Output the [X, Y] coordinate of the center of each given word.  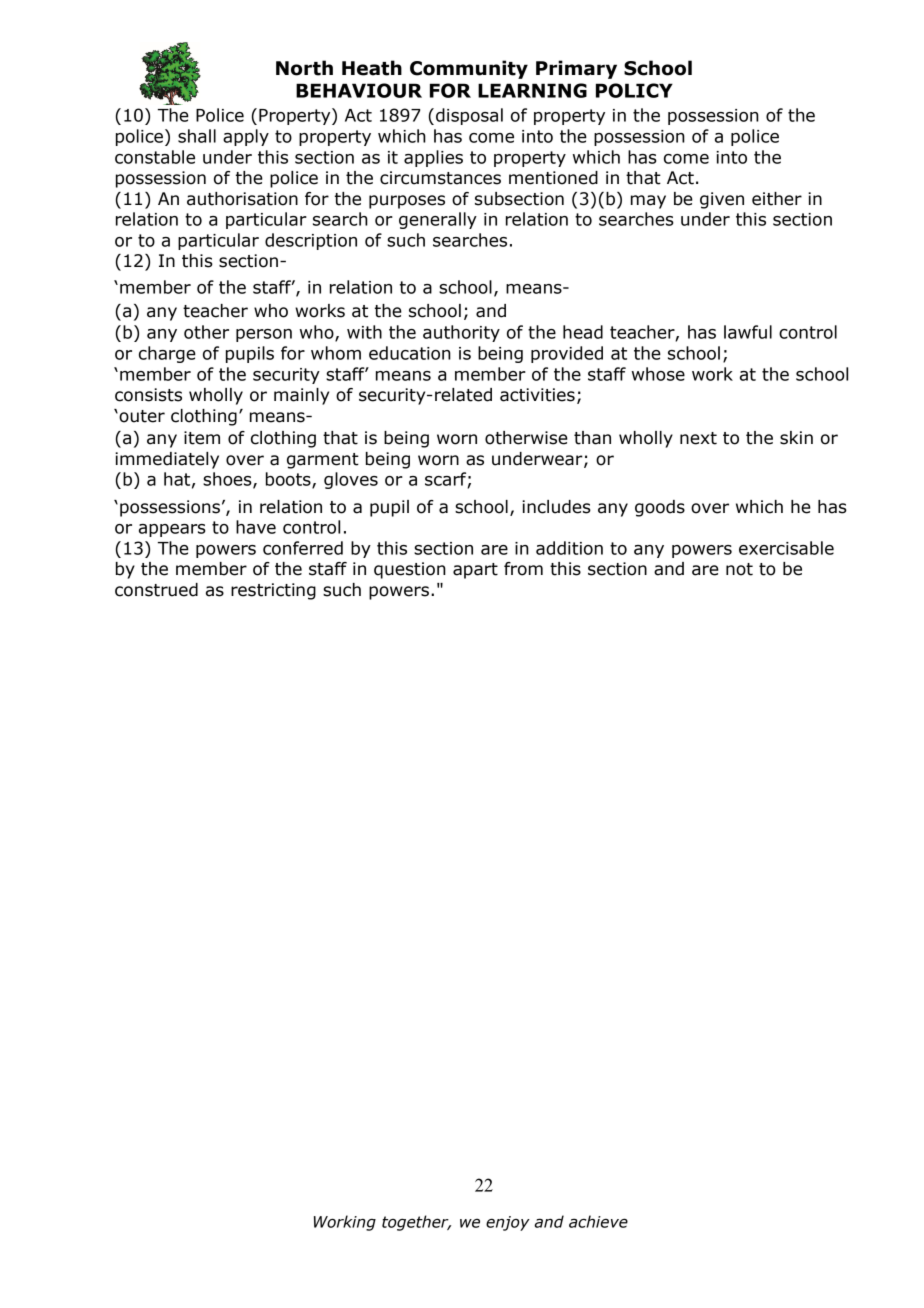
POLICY [634, 90]
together [416, 1223]
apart [475, 571]
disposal [469, 116]
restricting [273, 591]
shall [197, 136]
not [739, 569]
